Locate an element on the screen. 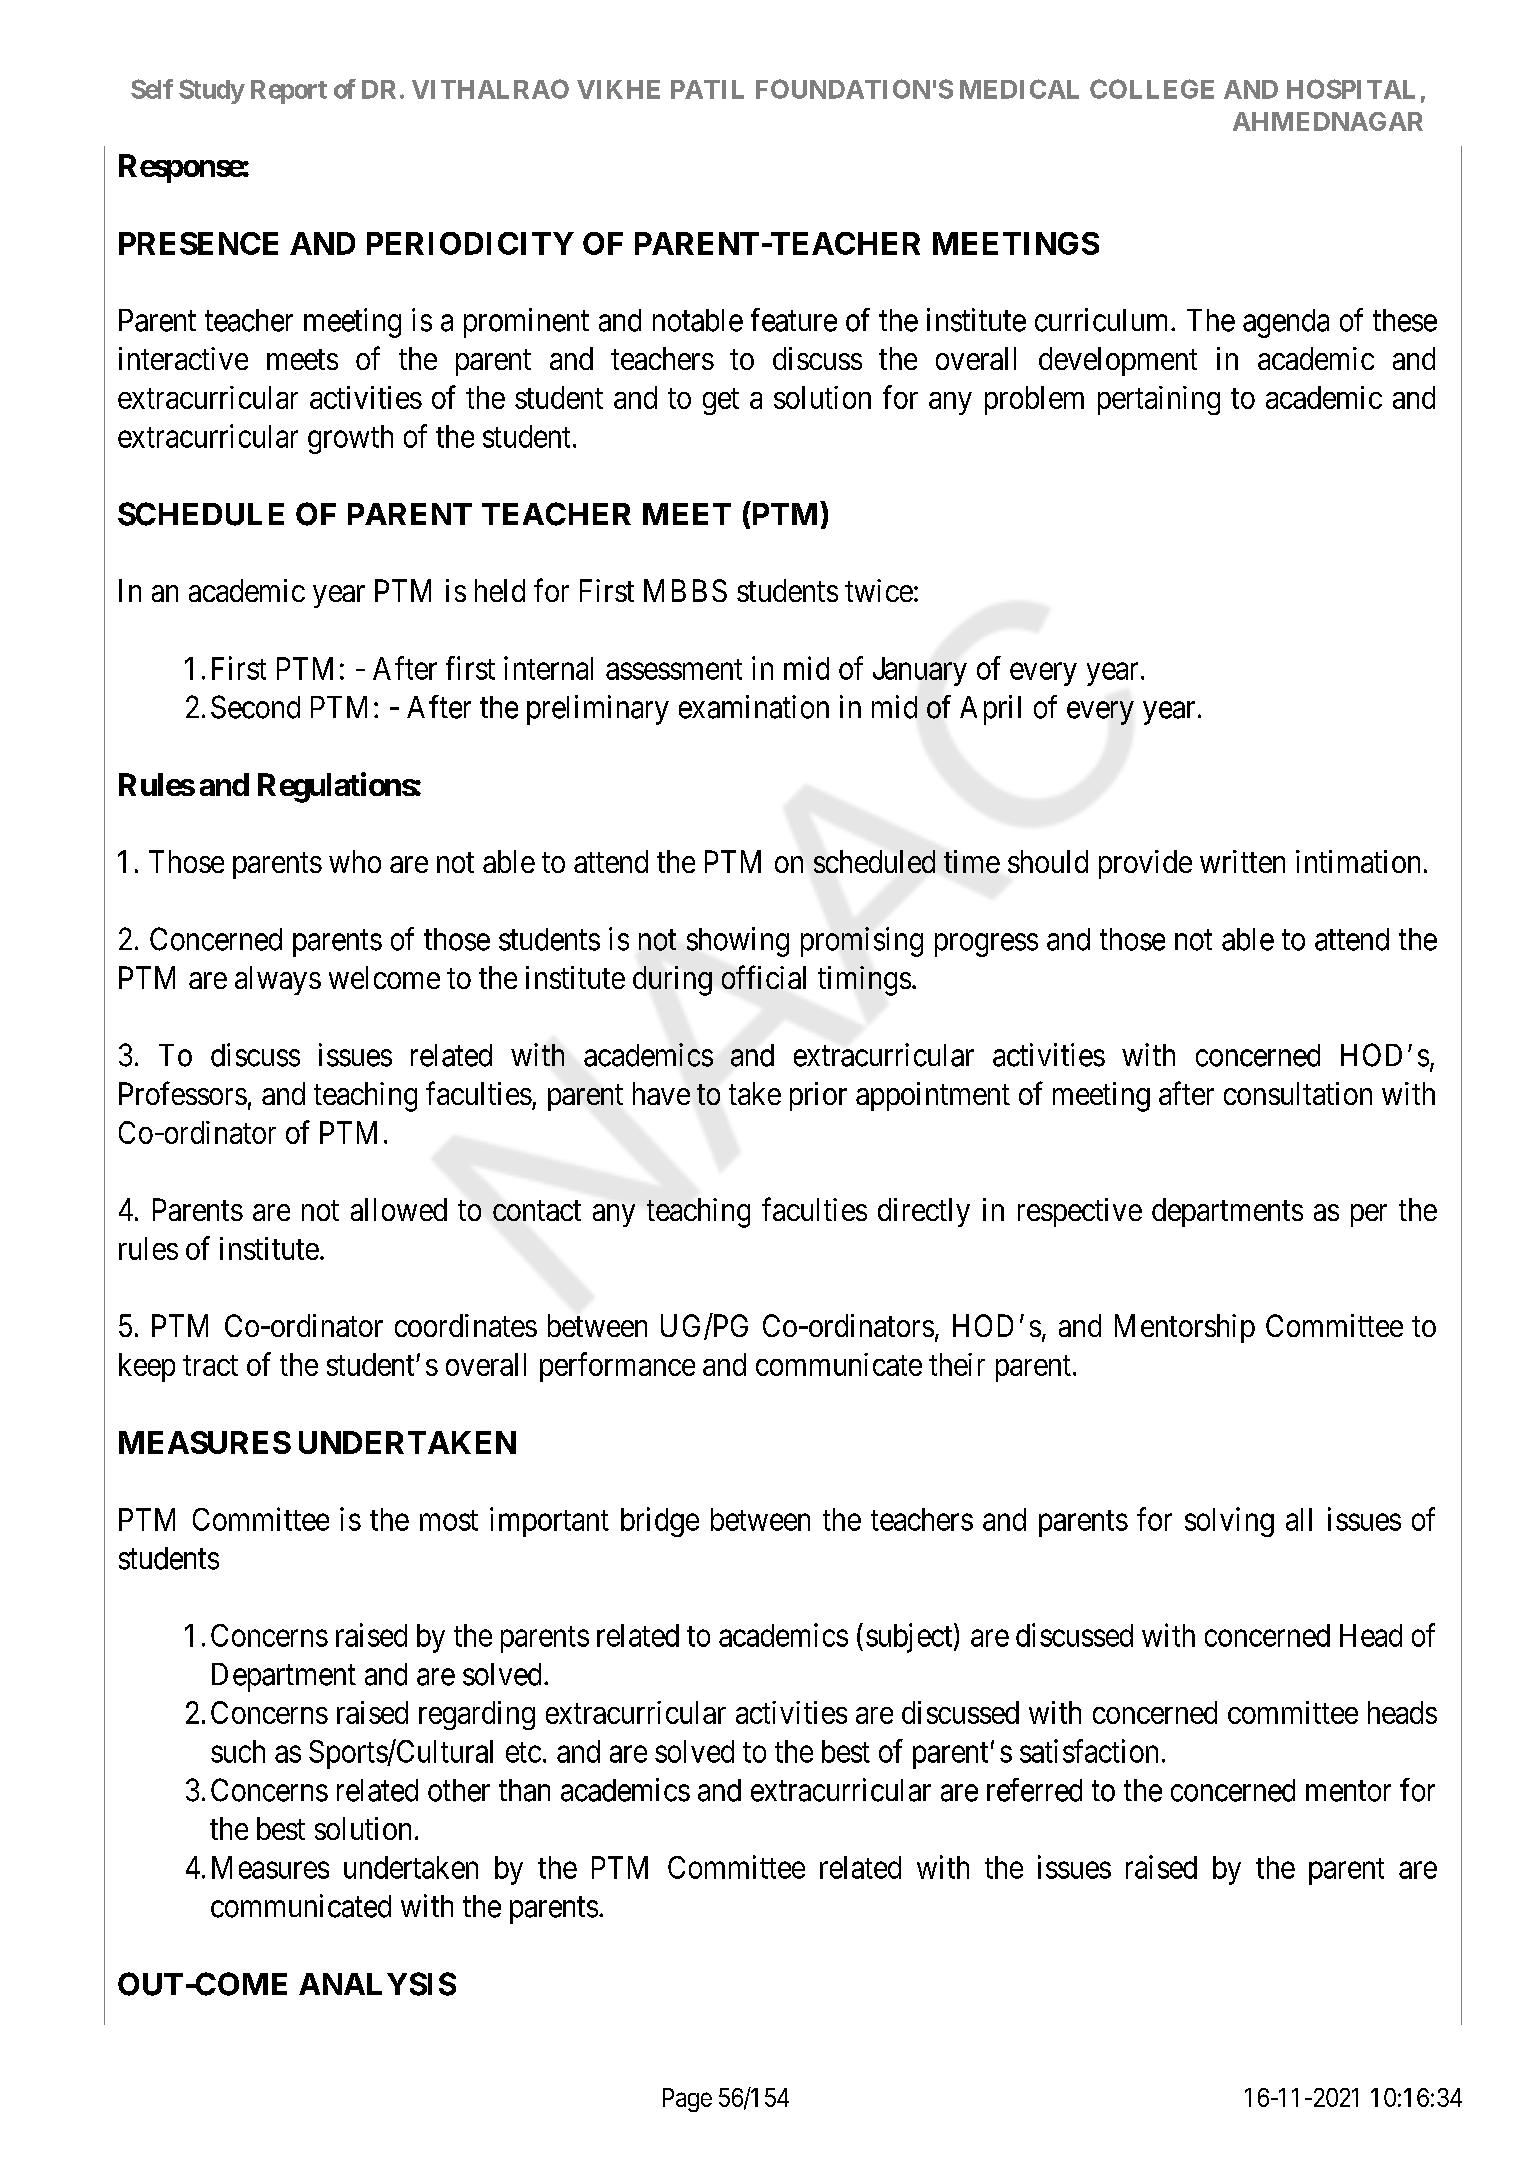 This screenshot has width=1535, height=2171. performance is located at coordinates (617, 1367).
